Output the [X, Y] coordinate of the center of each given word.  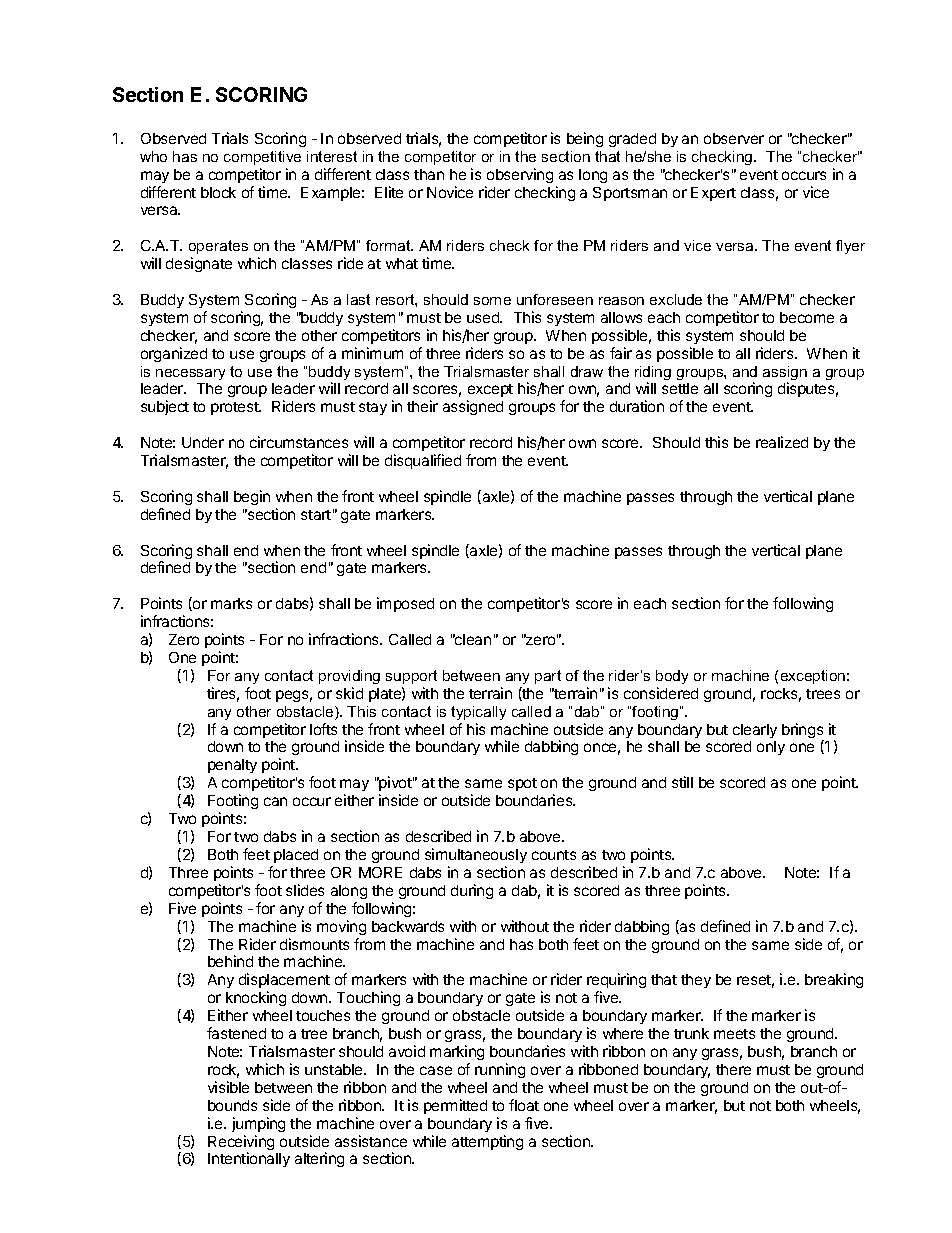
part [548, 677]
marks [231, 603]
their [422, 406]
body [672, 677]
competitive [262, 158]
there [733, 1069]
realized [782, 442]
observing [520, 175]
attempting [487, 1142]
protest [235, 408]
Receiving [241, 1144]
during [472, 891]
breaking [834, 980]
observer [734, 138]
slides [305, 890]
